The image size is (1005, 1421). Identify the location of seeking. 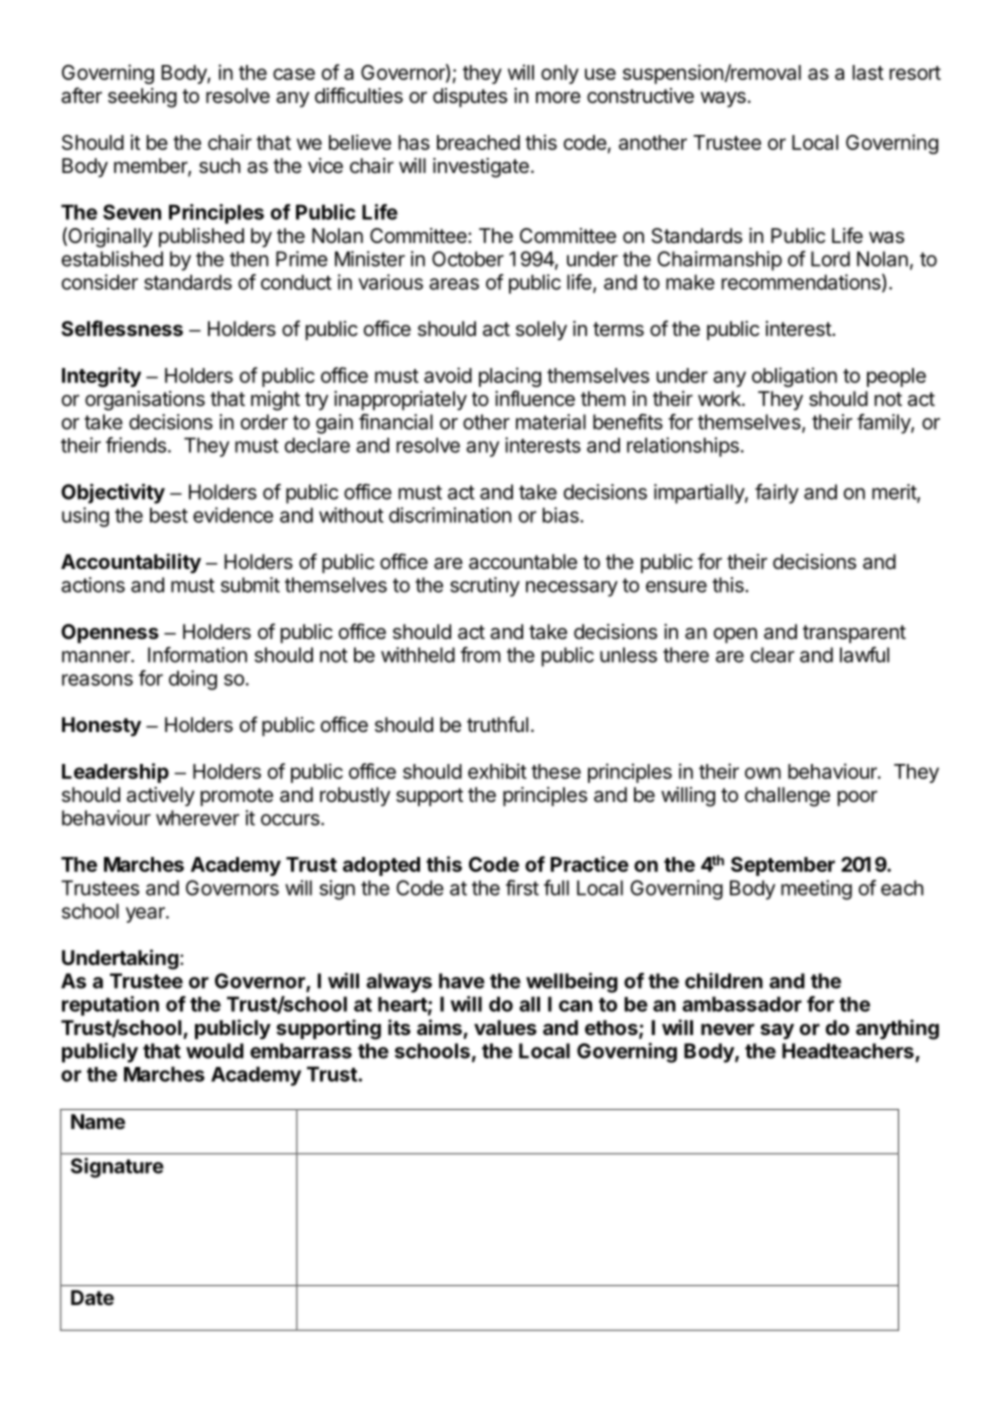
(142, 98).
